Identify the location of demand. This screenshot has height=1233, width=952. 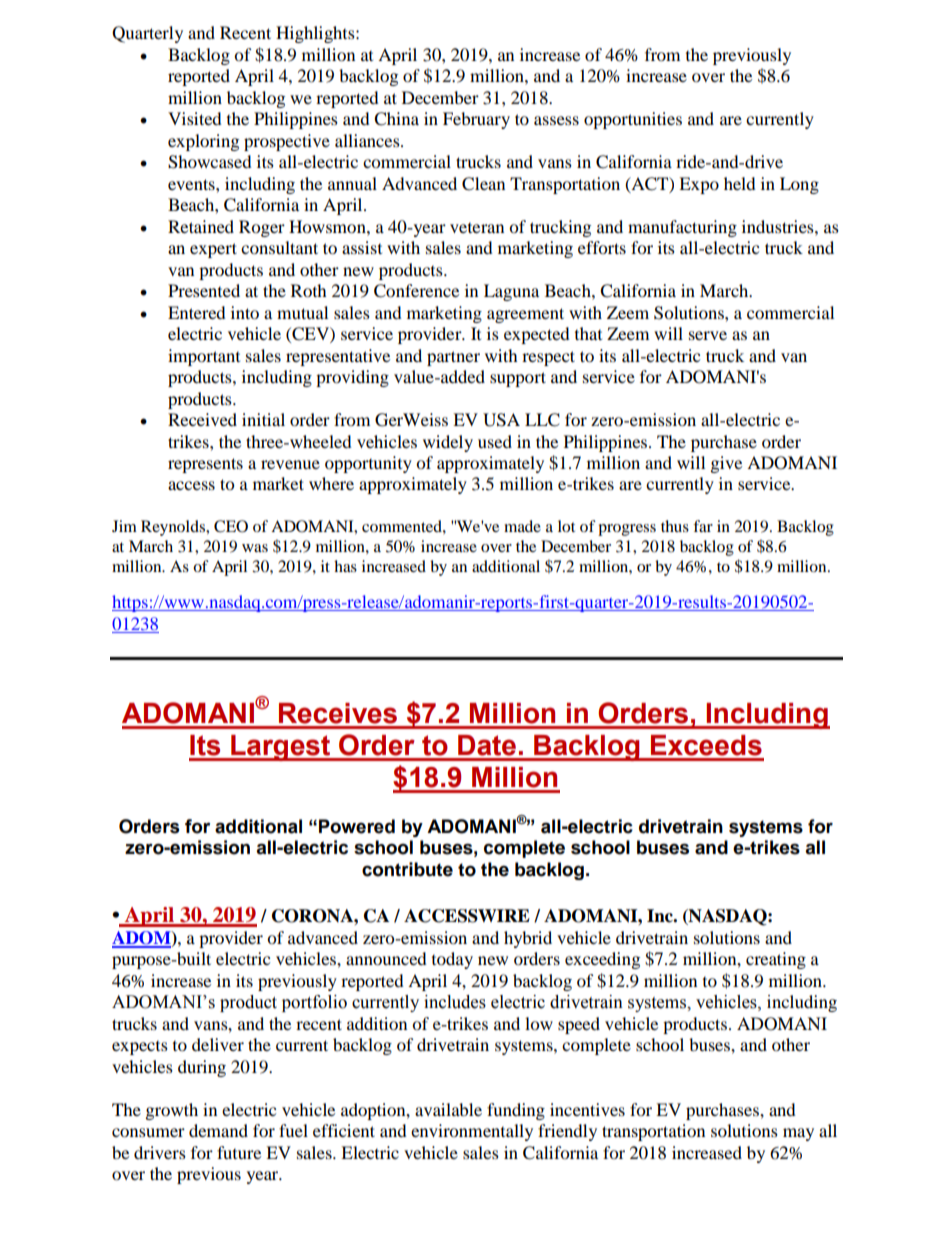
(218, 1130).
